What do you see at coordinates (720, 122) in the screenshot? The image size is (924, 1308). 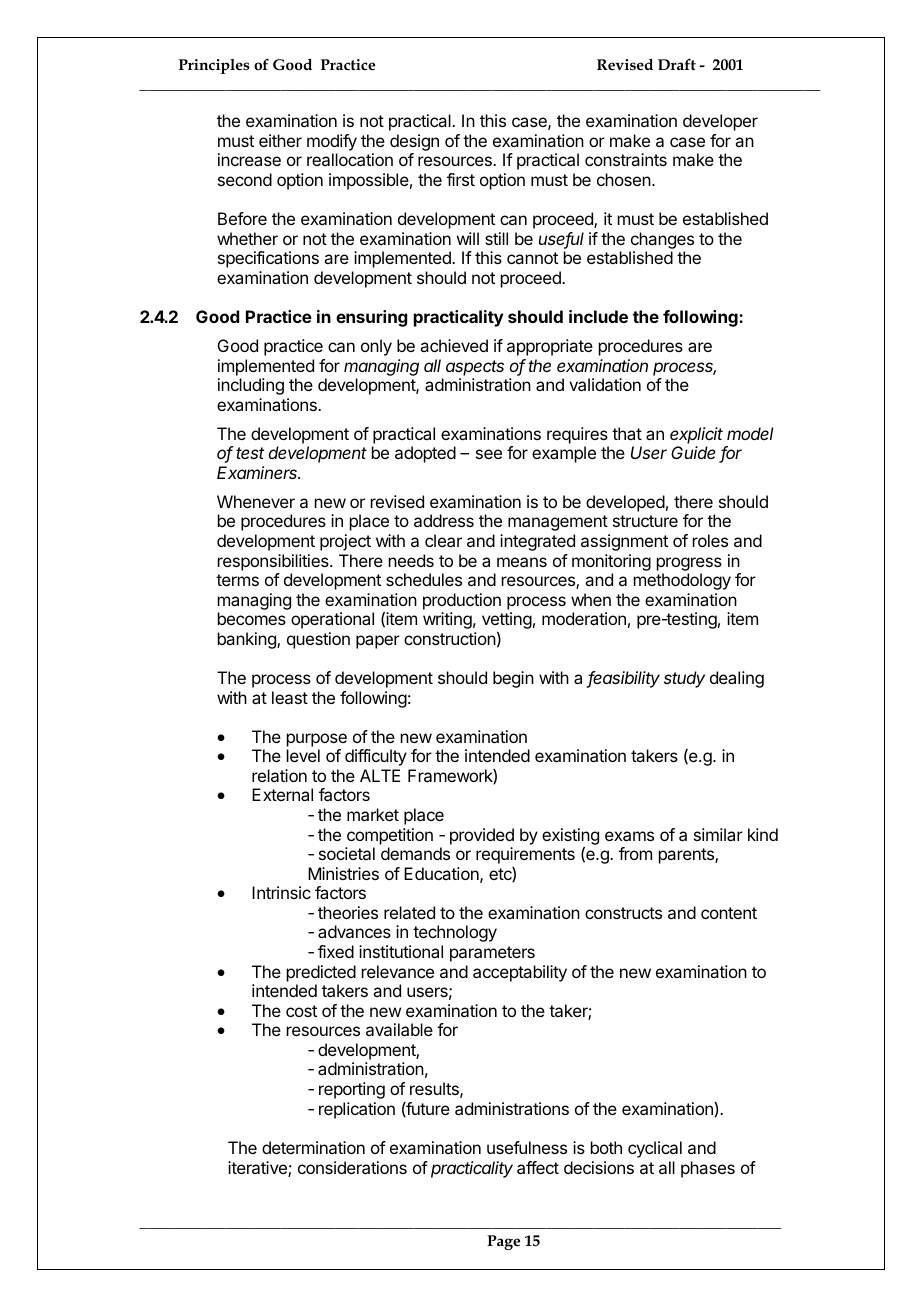 I see `developer` at bounding box center [720, 122].
